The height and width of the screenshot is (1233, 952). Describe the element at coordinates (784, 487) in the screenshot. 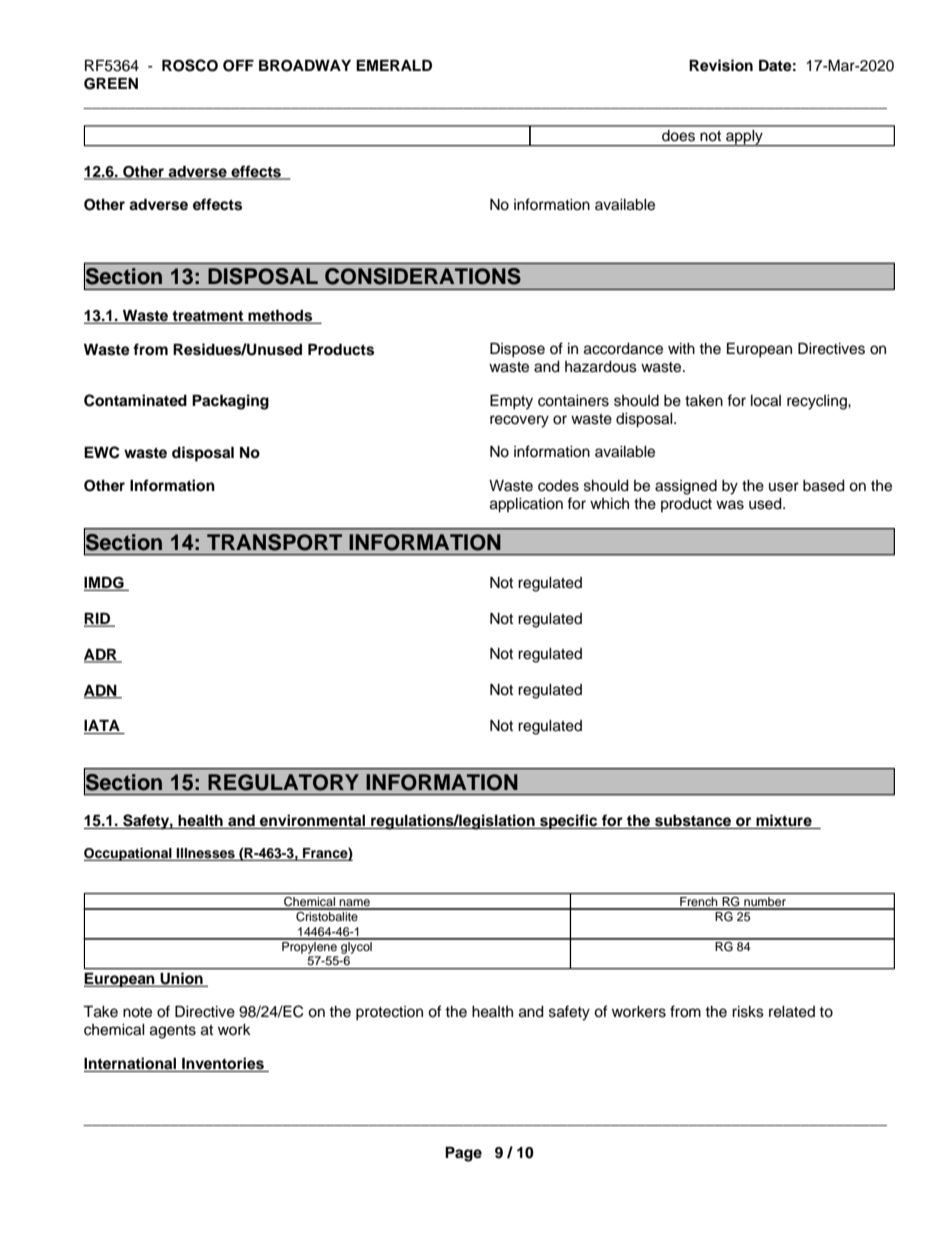

I see `user` at that location.
